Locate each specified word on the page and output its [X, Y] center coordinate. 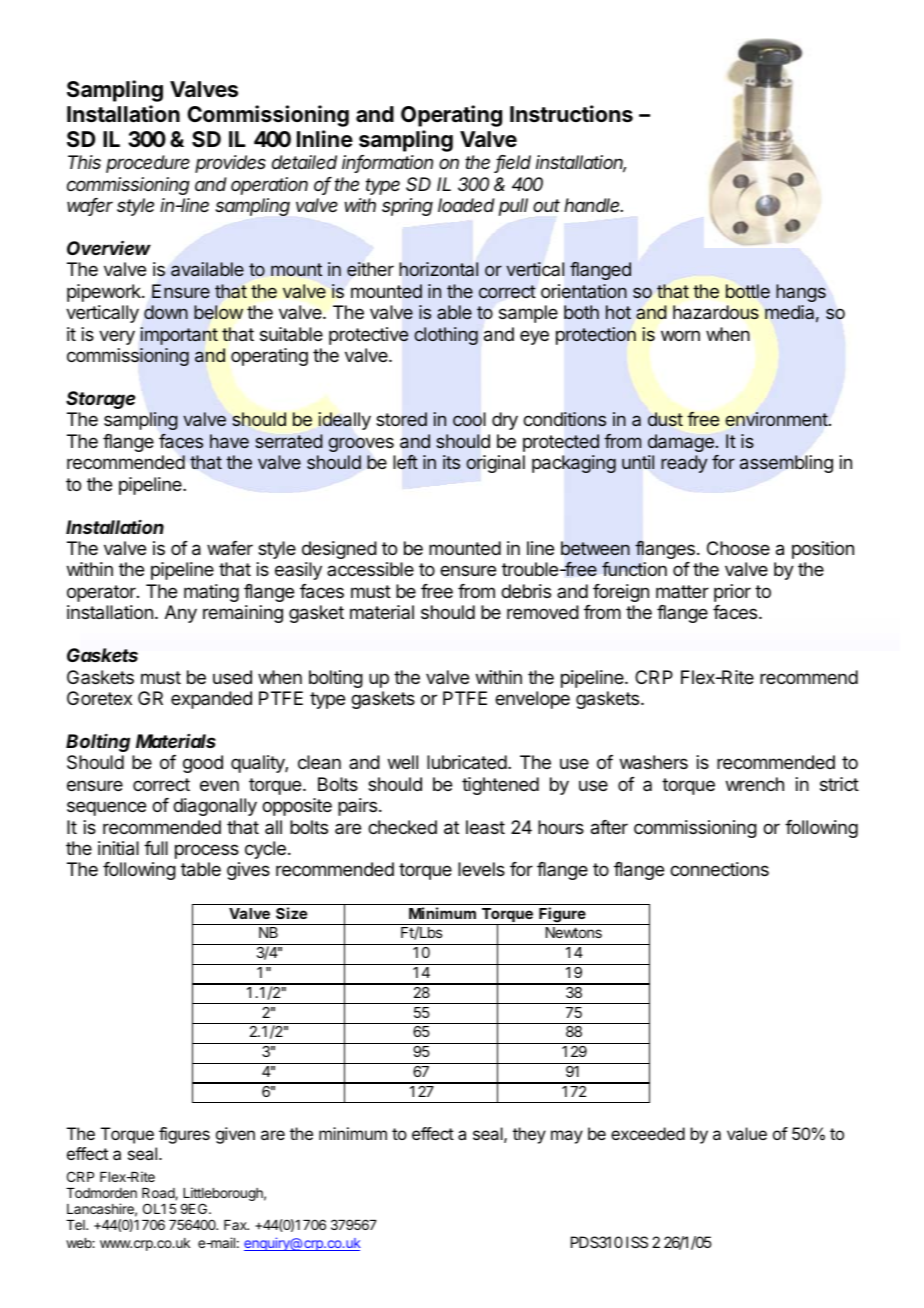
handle [593, 205]
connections [719, 869]
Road [159, 1194]
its [451, 462]
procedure [148, 164]
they [529, 1135]
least [485, 827]
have [229, 441]
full [156, 848]
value [747, 1133]
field [513, 163]
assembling [786, 464]
